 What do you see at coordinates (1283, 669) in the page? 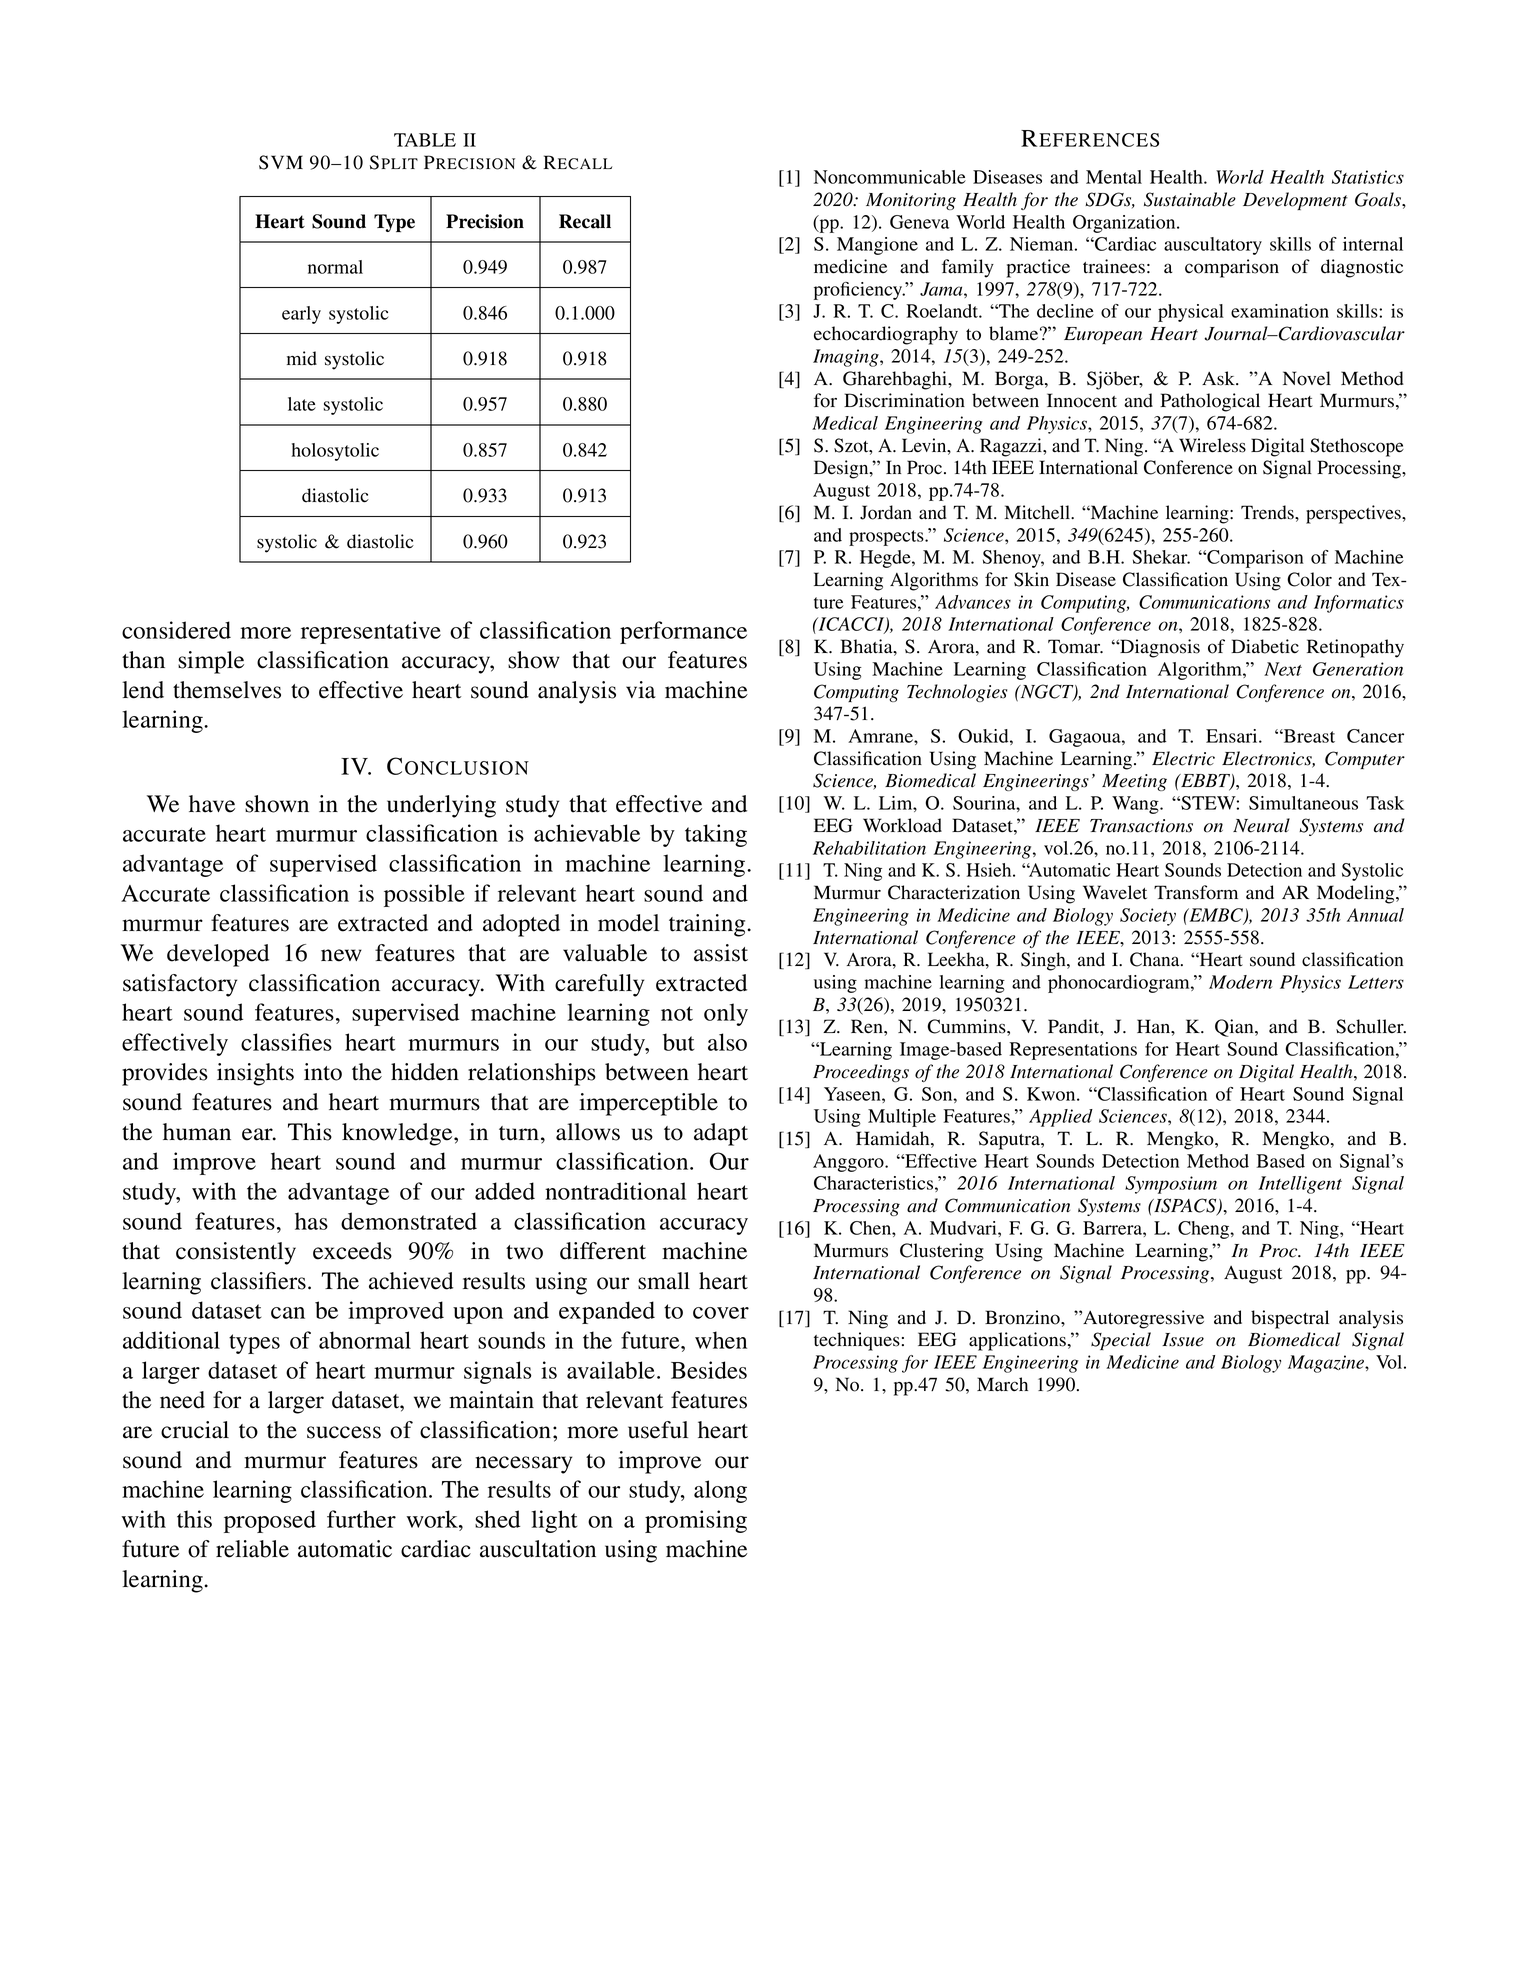
I see `Next` at bounding box center [1283, 669].
